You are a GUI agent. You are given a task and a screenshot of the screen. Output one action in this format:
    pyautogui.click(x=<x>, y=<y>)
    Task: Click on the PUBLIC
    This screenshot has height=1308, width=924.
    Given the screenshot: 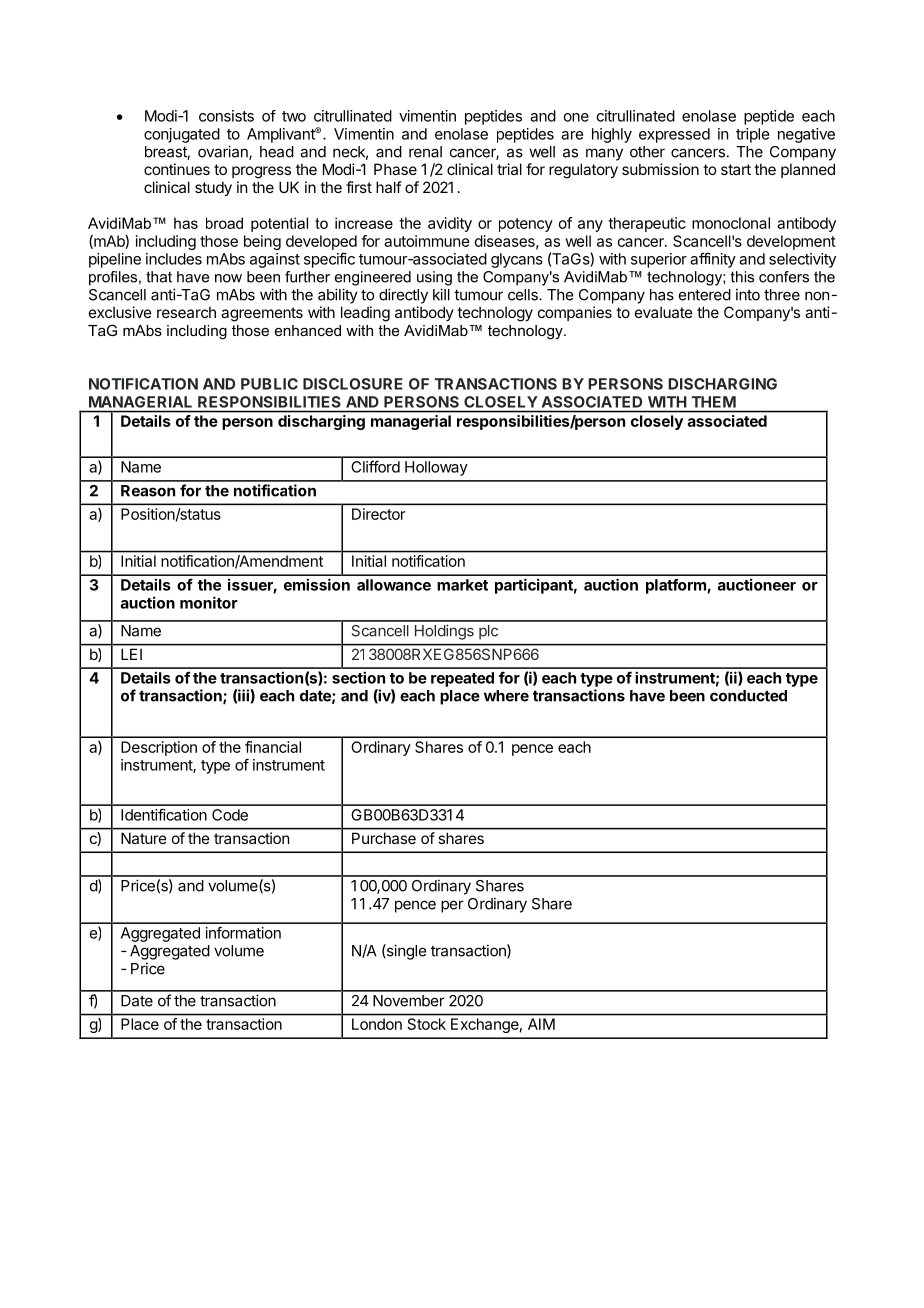 What is the action you would take?
    pyautogui.click(x=269, y=384)
